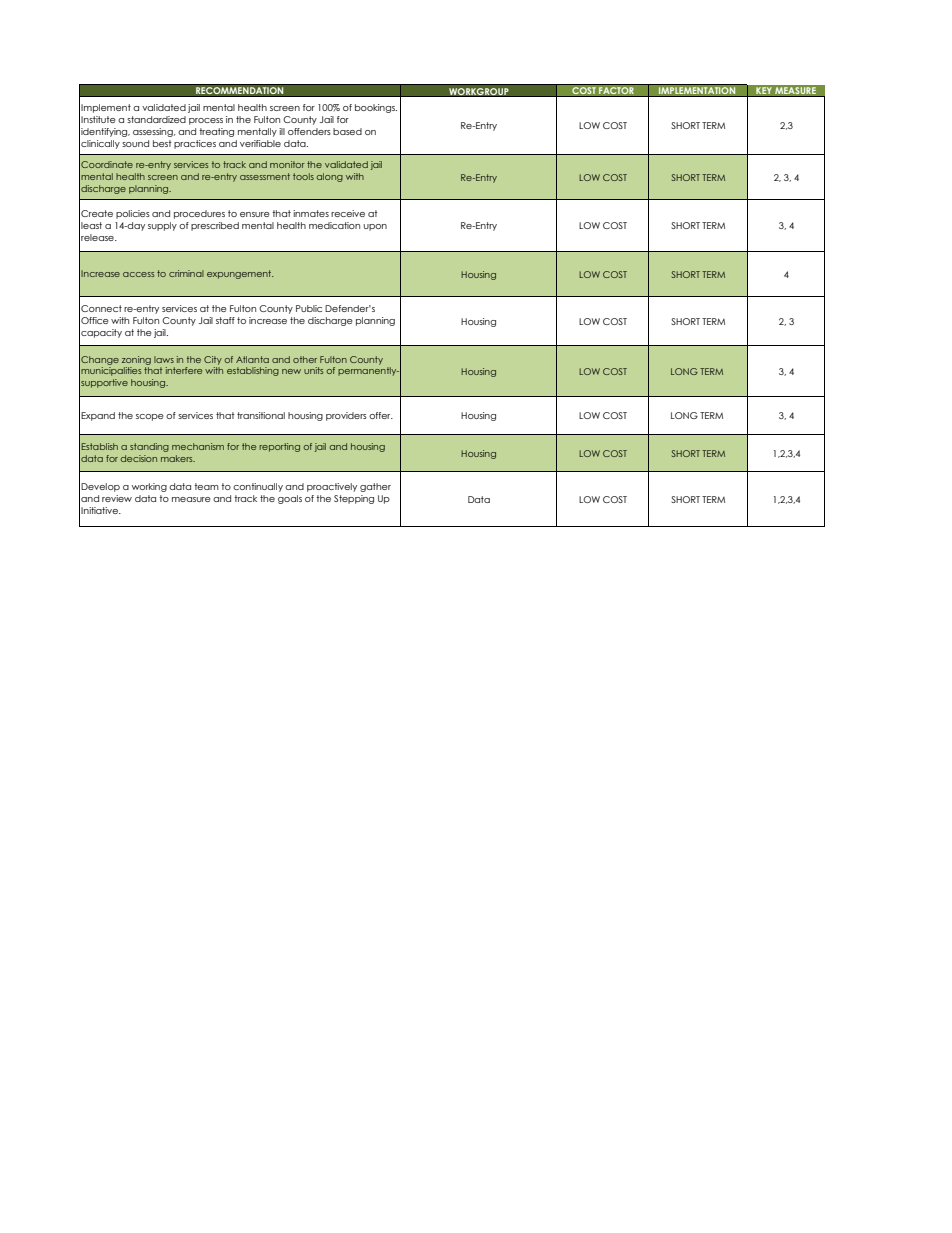 Image resolution: width=952 pixels, height=1233 pixels. I want to click on staff, so click(225, 320).
